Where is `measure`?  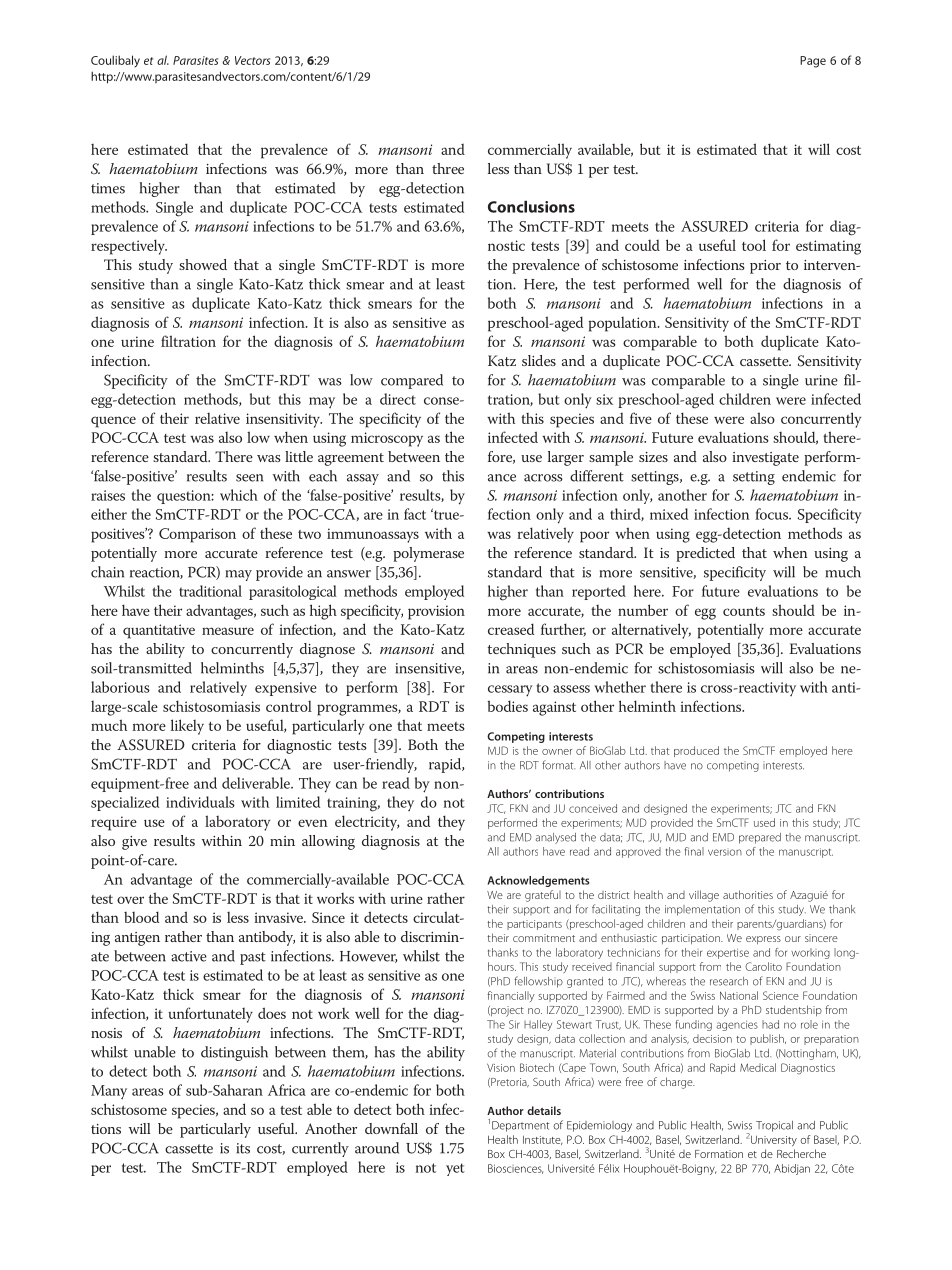
measure is located at coordinates (228, 631).
